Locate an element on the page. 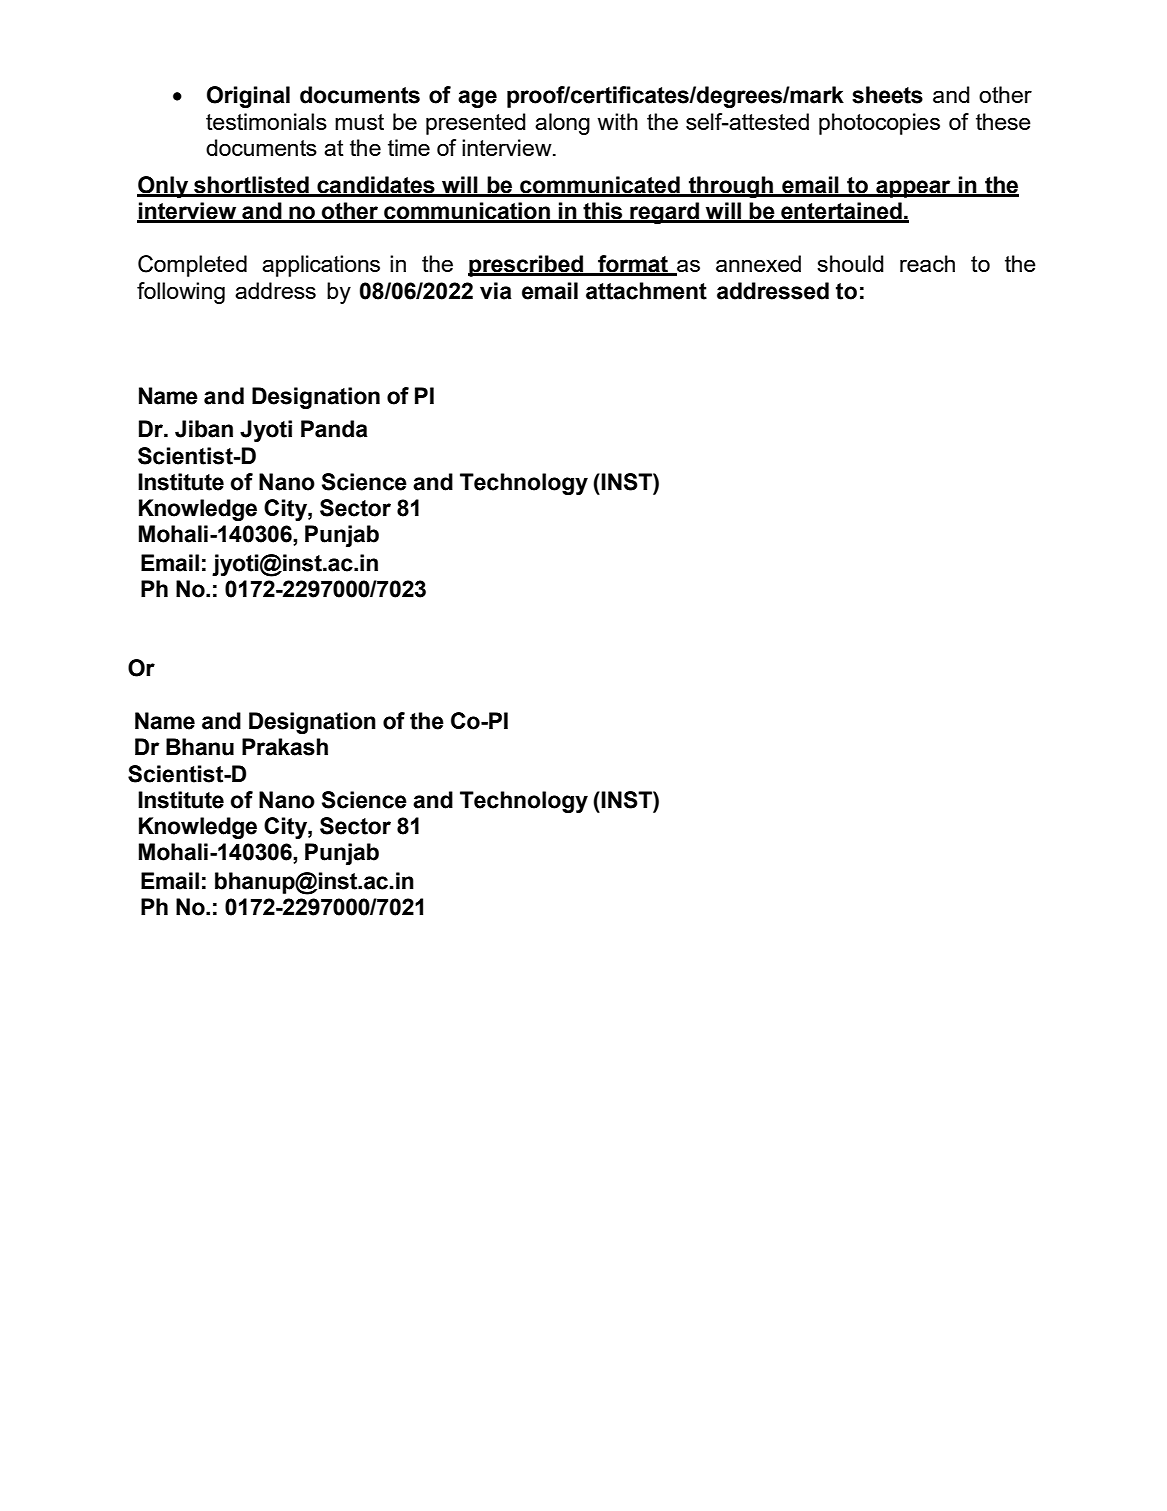  along is located at coordinates (562, 124).
